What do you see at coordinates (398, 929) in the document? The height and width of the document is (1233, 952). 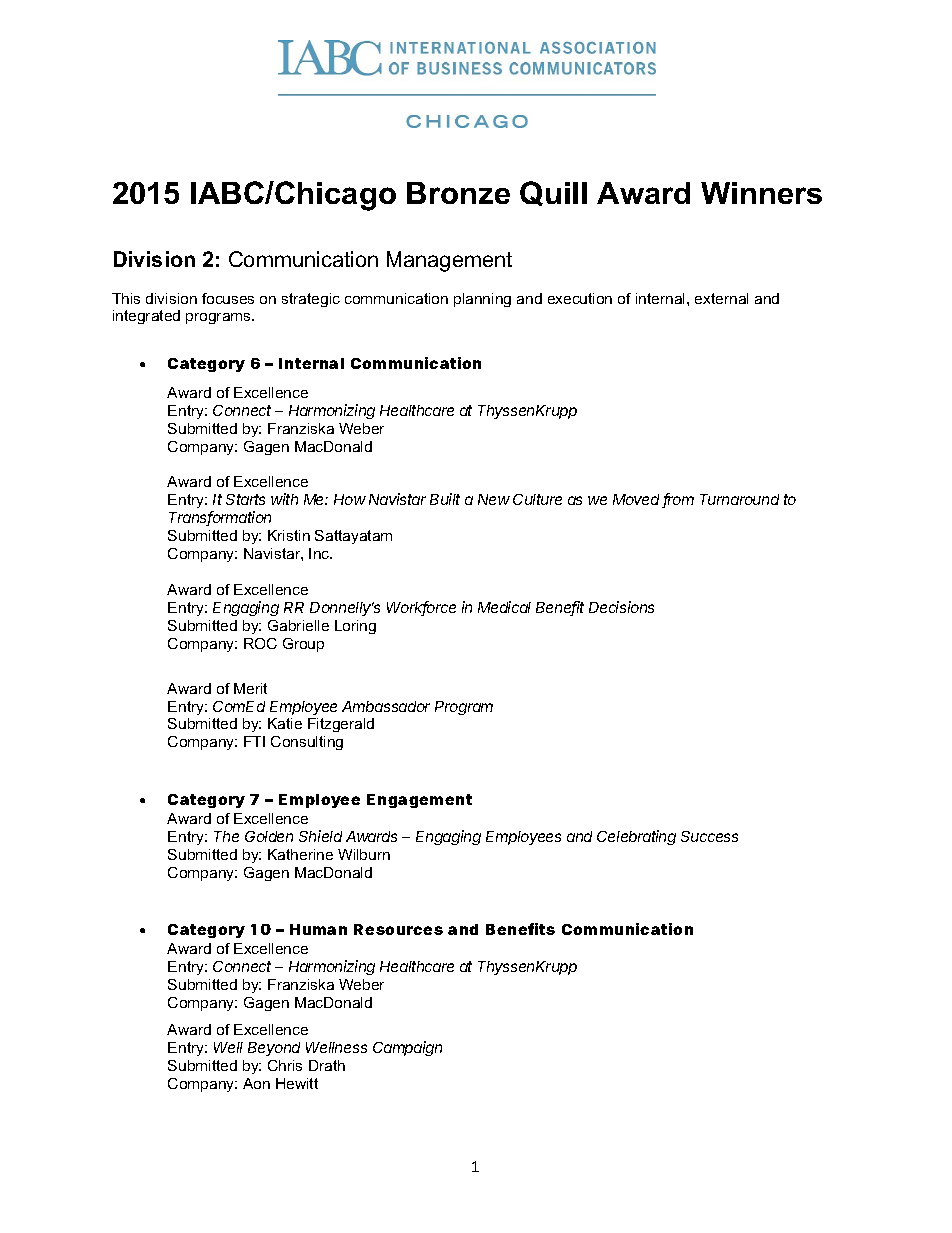 I see `Resources` at bounding box center [398, 929].
